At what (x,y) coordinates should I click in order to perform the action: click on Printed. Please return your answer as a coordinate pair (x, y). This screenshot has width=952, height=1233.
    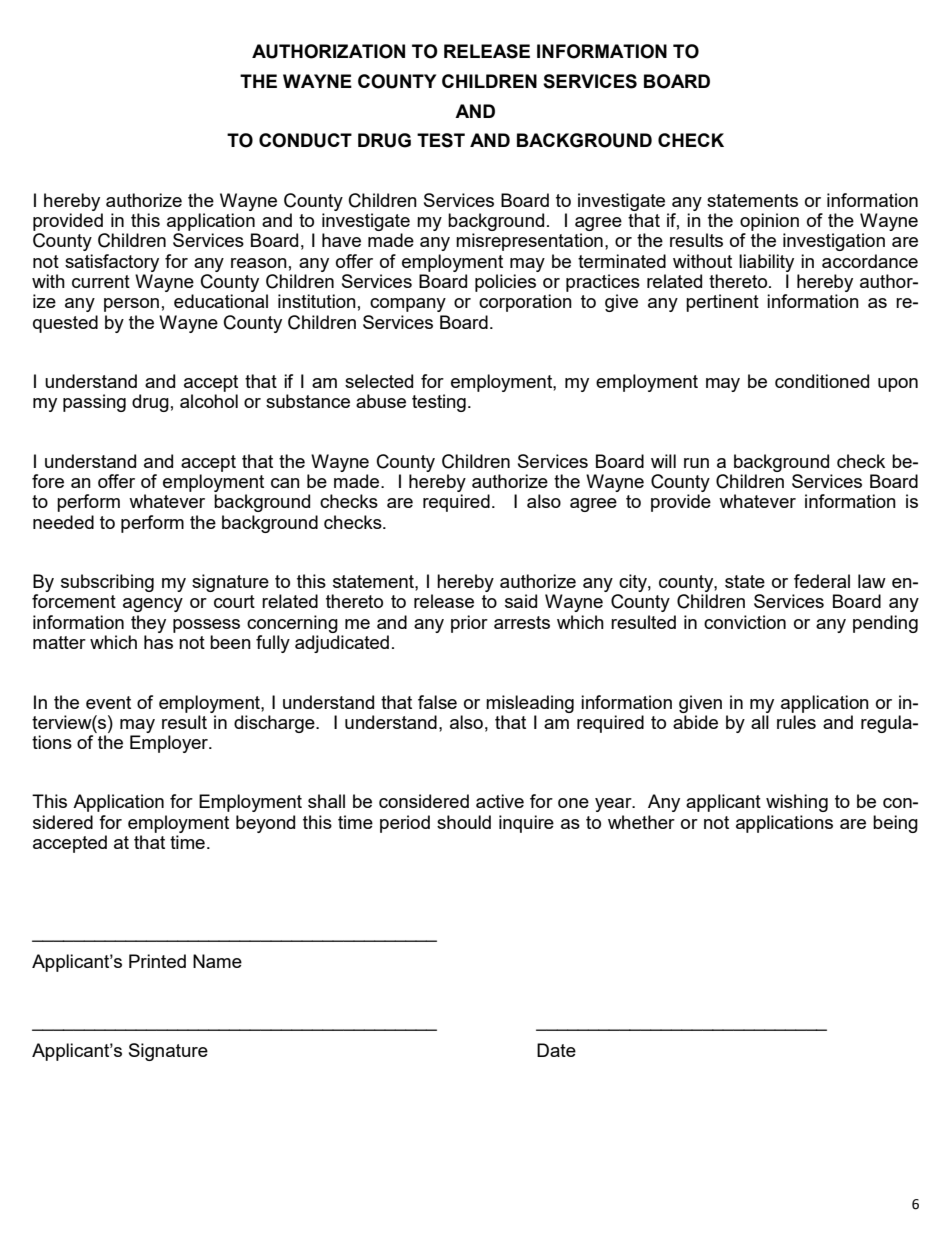
    Looking at the image, I should click on (157, 961).
